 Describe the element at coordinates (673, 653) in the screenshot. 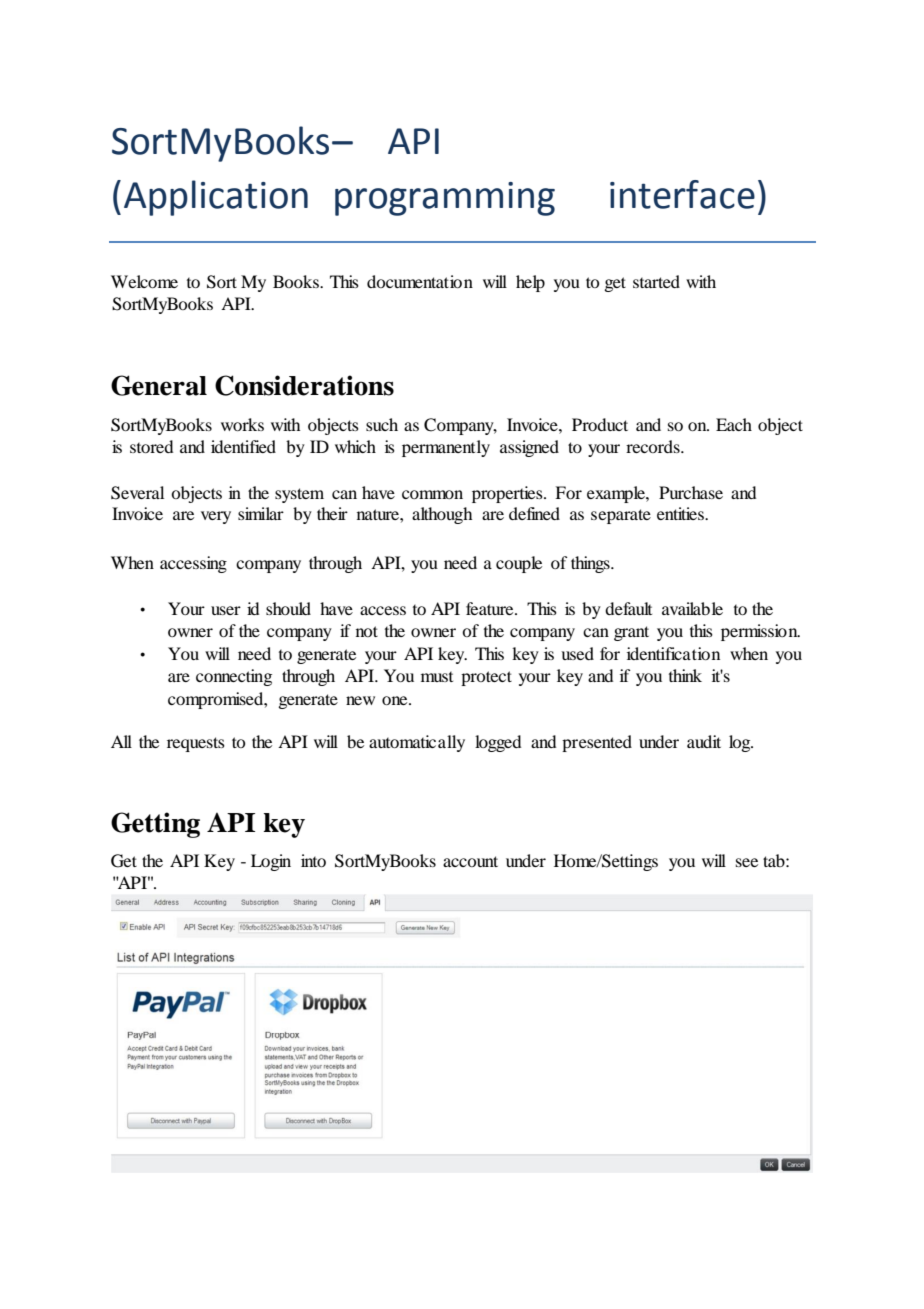

I see `identification` at that location.
